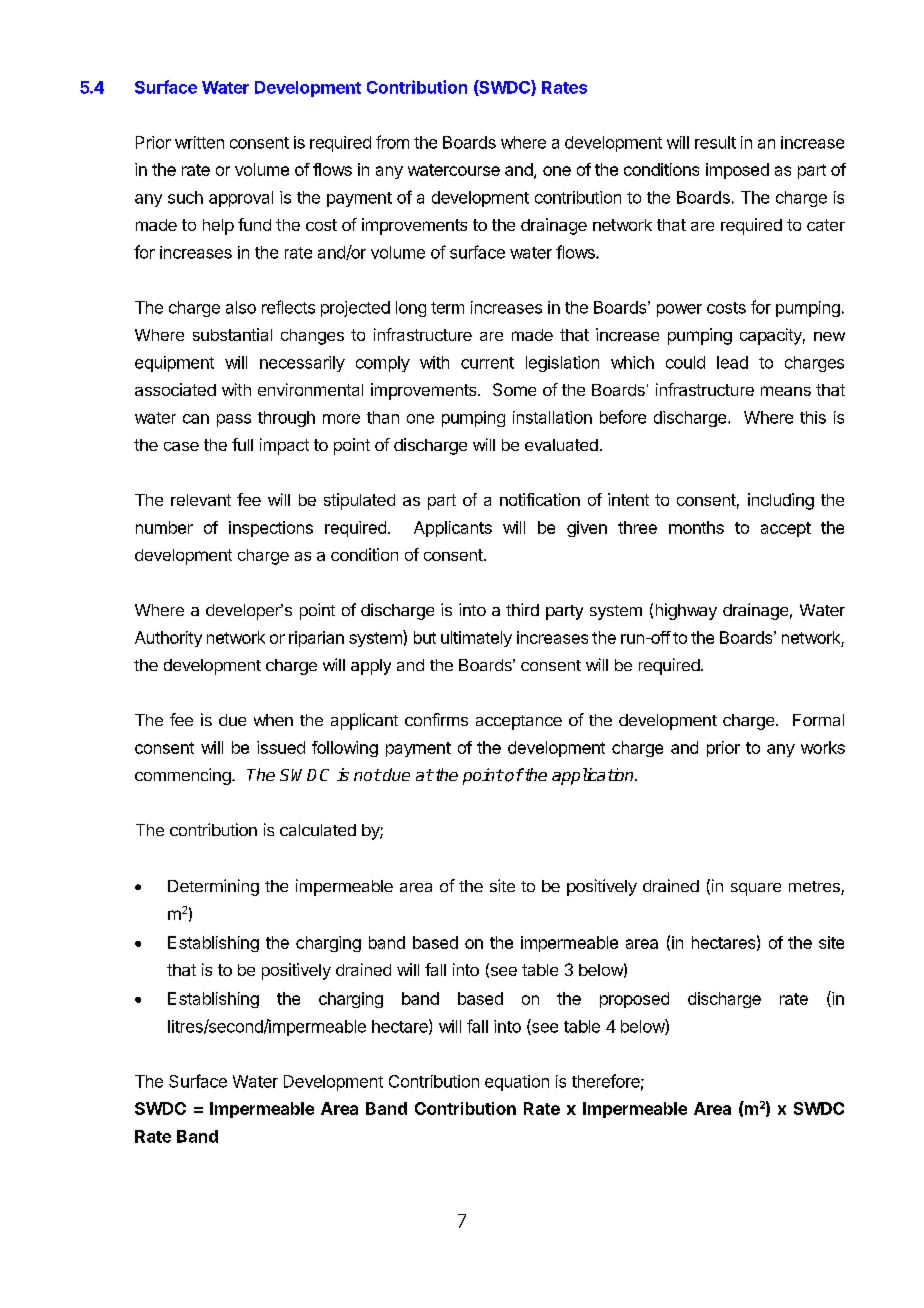 This screenshot has height=1308, width=924. Describe the element at coordinates (522, 609) in the screenshot. I see `third` at that location.
